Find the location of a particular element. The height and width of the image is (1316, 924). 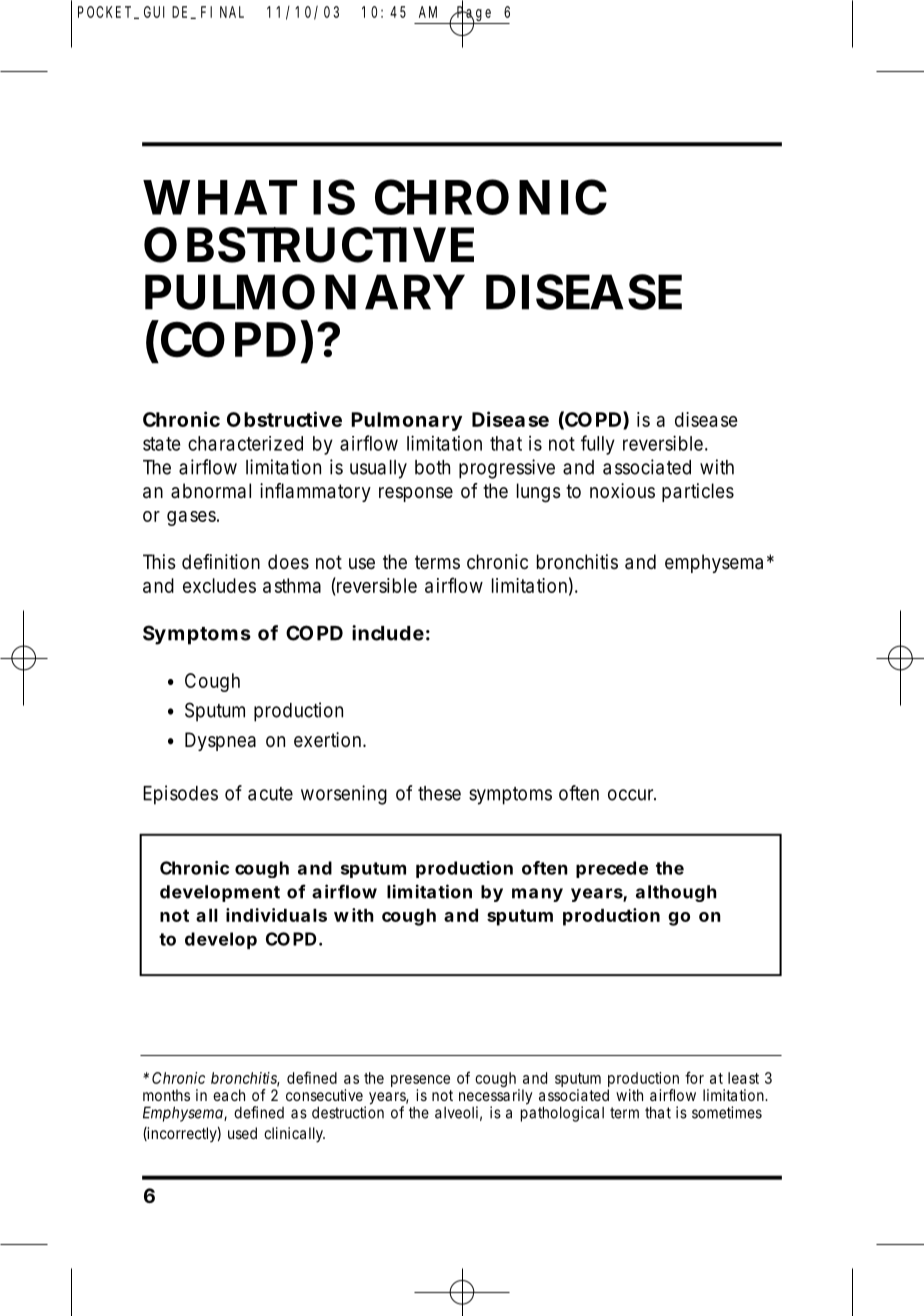

acute is located at coordinates (270, 794).
